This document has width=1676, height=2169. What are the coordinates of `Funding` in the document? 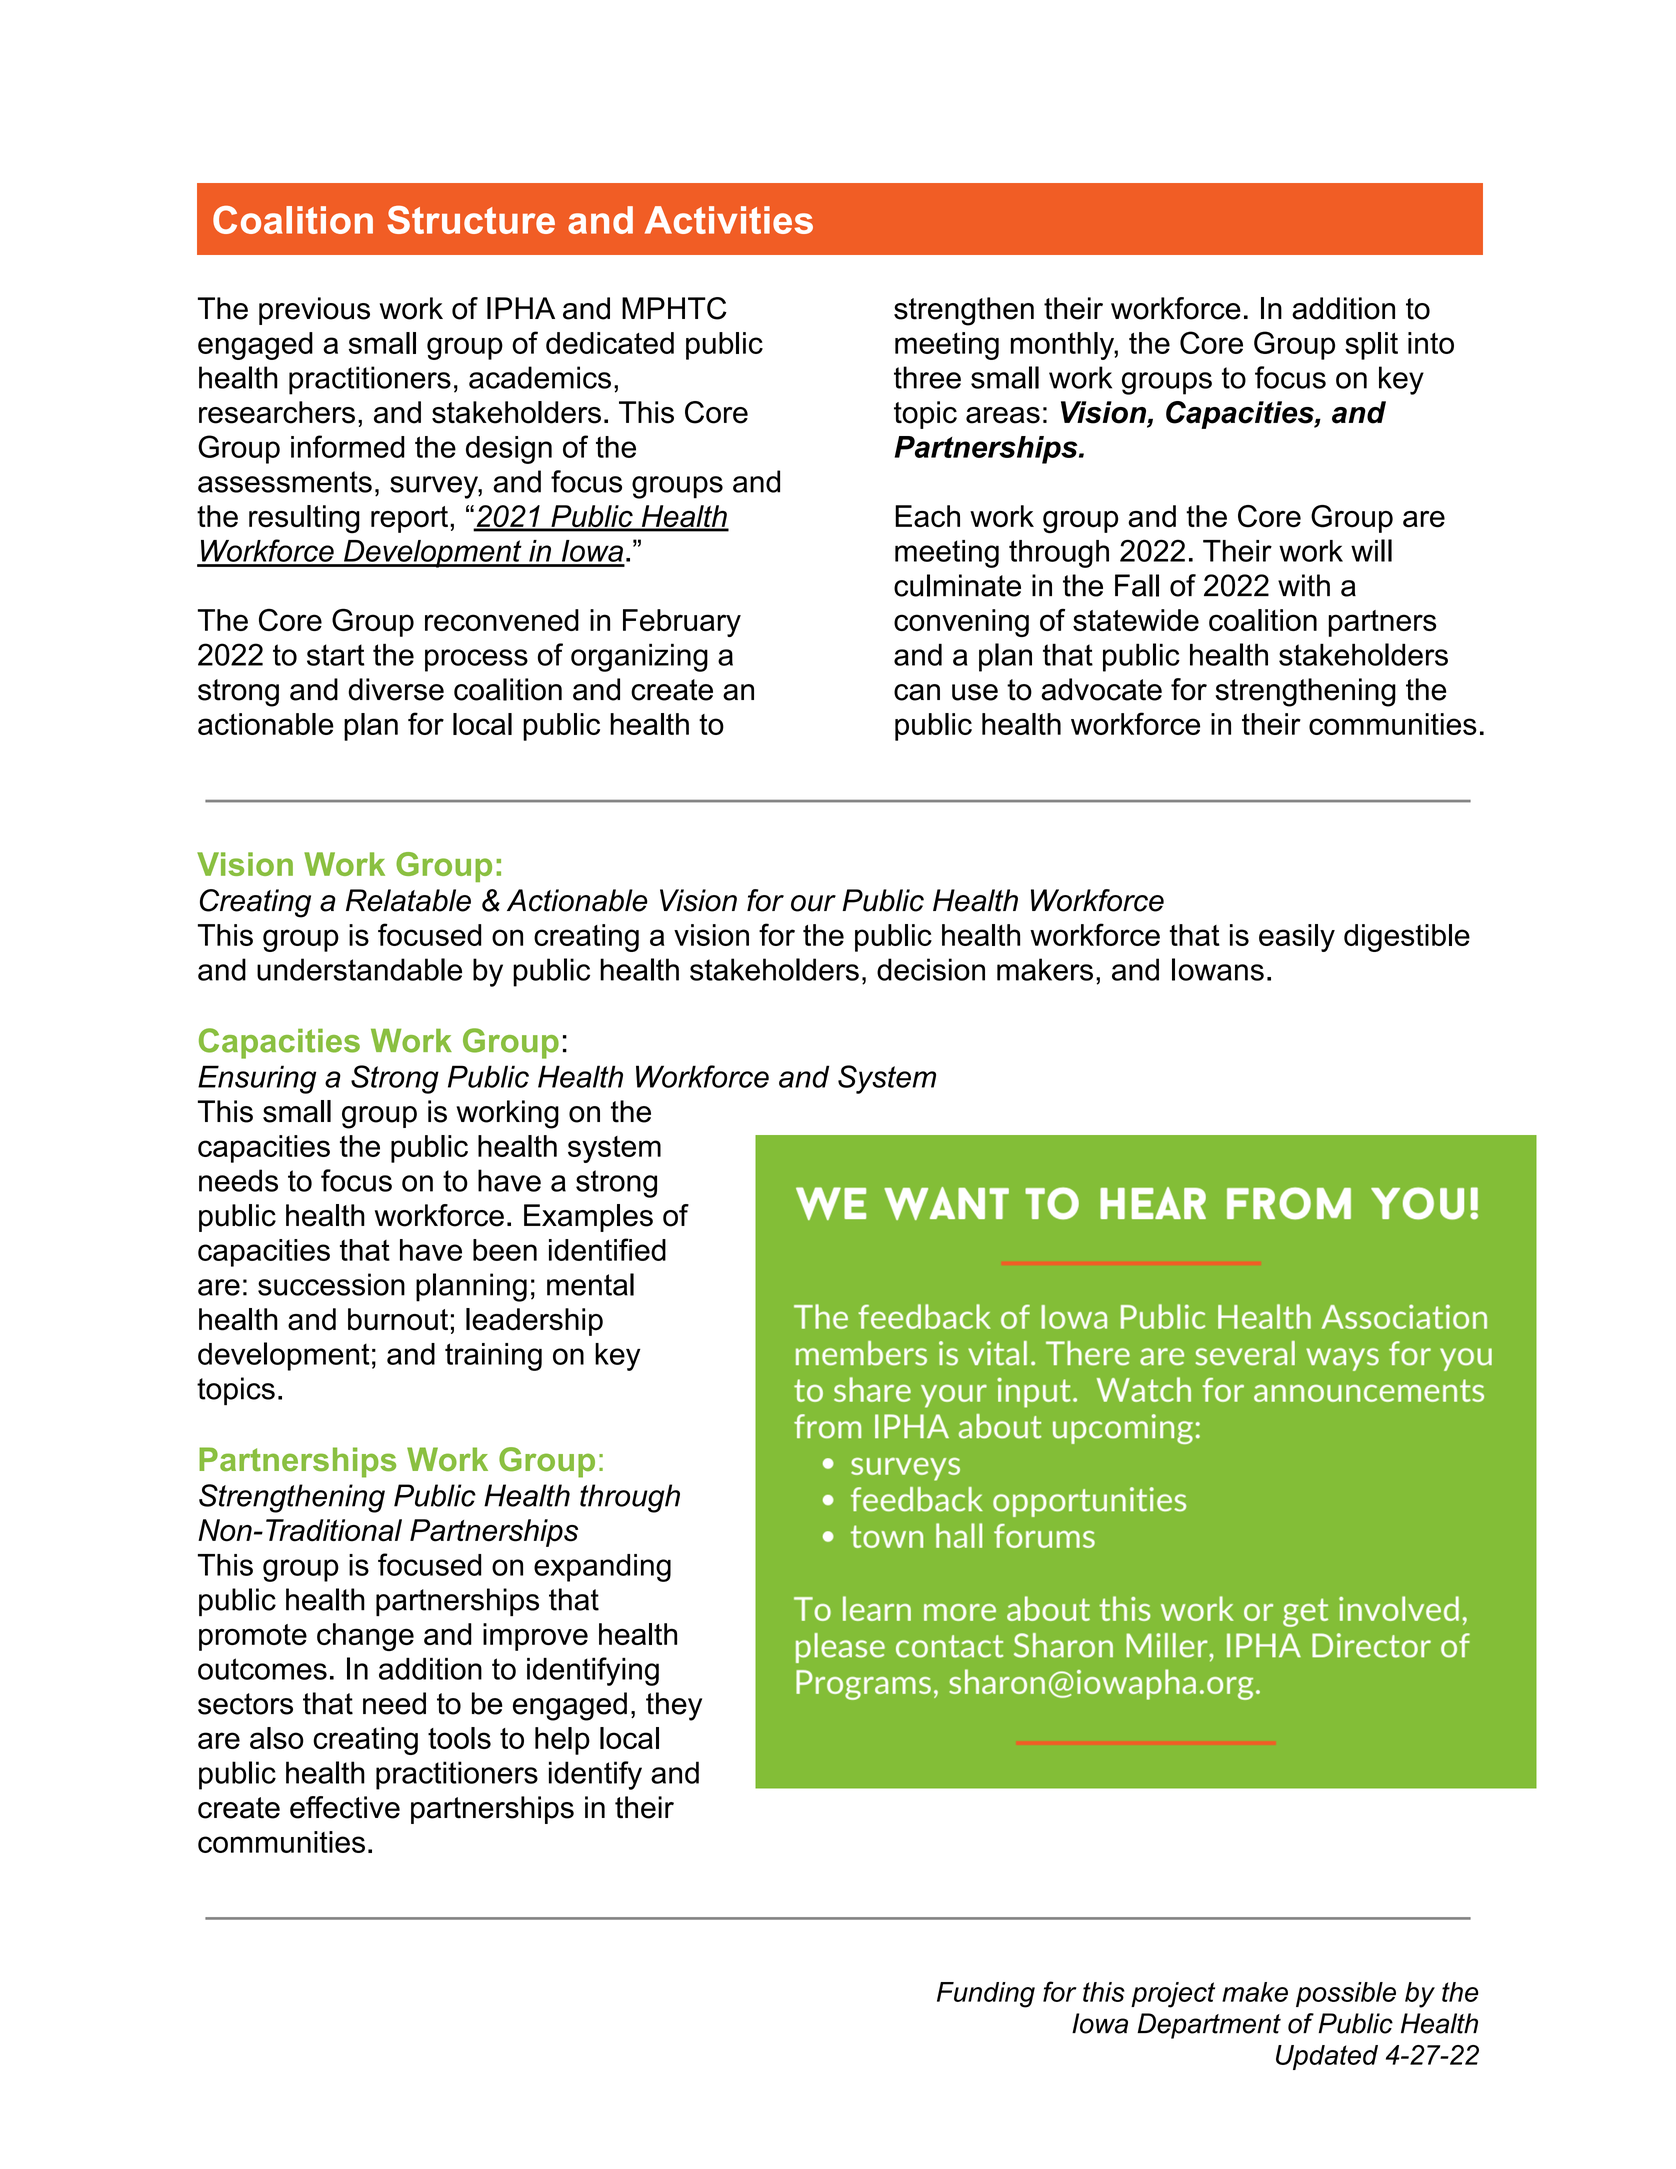 It's located at (986, 1995).
